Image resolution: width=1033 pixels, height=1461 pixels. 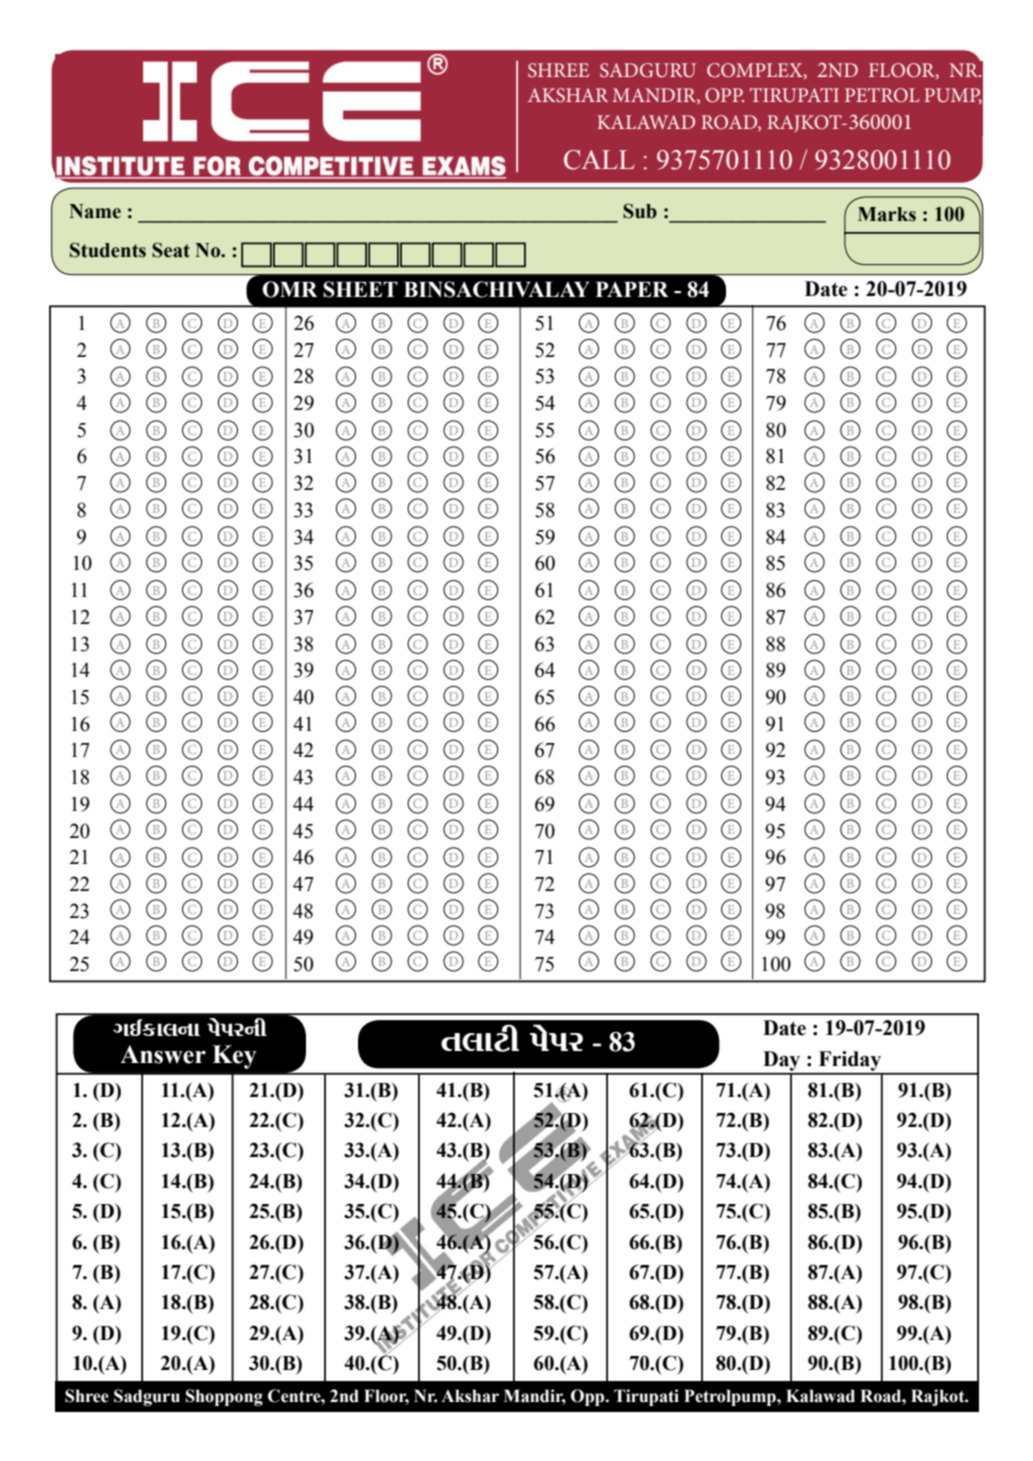 What do you see at coordinates (95, 211) in the screenshot?
I see `Name` at bounding box center [95, 211].
